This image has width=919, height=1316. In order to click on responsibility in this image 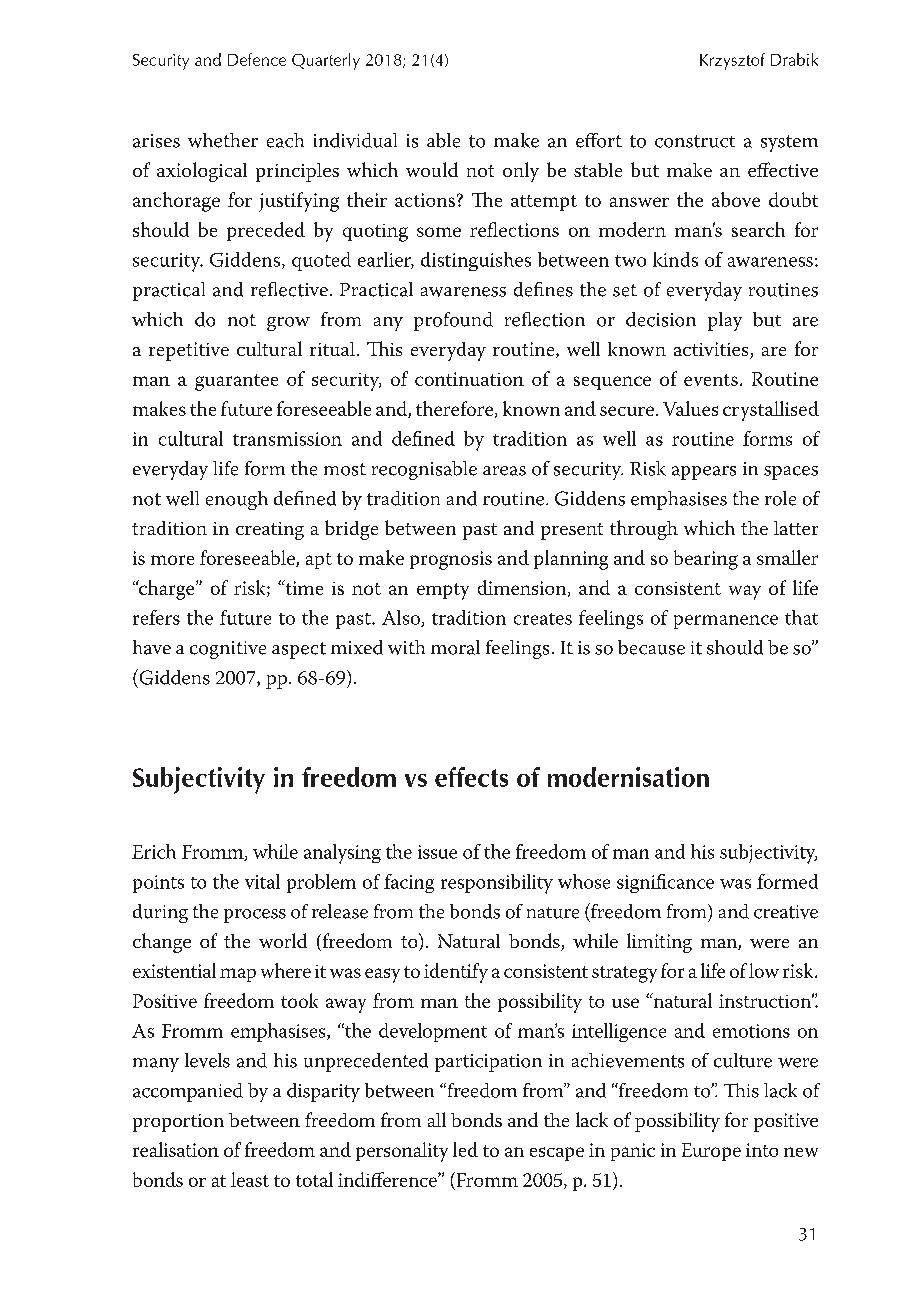, I will do `click(497, 884)`.
